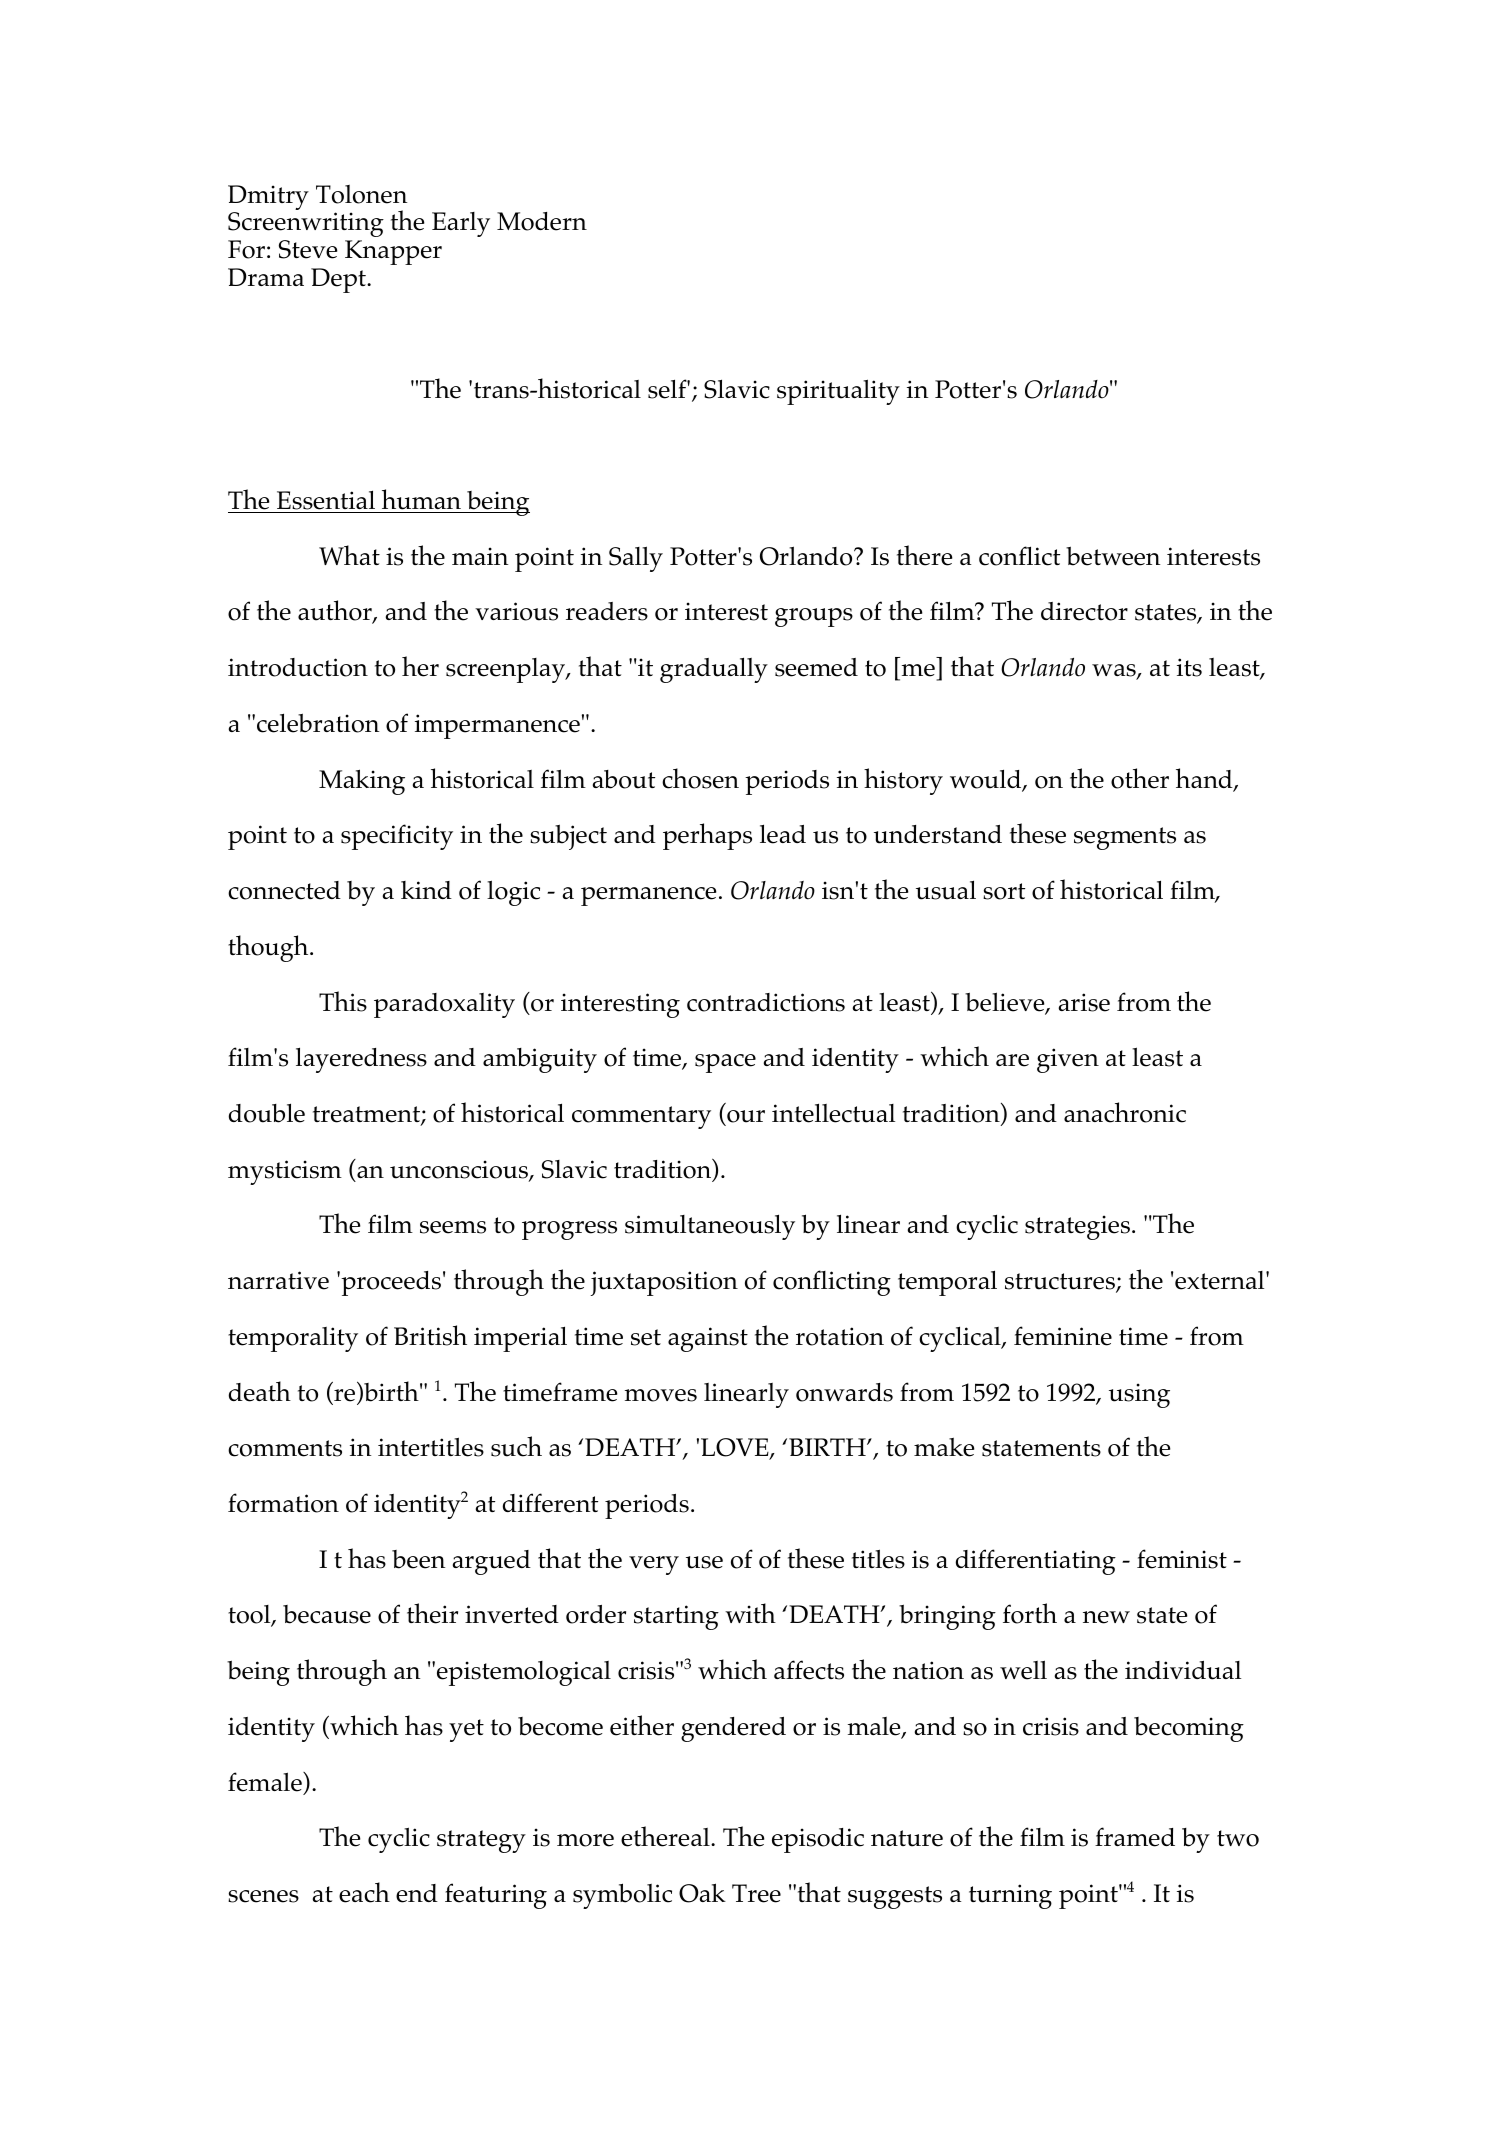  I want to click on given, so click(1068, 1060).
